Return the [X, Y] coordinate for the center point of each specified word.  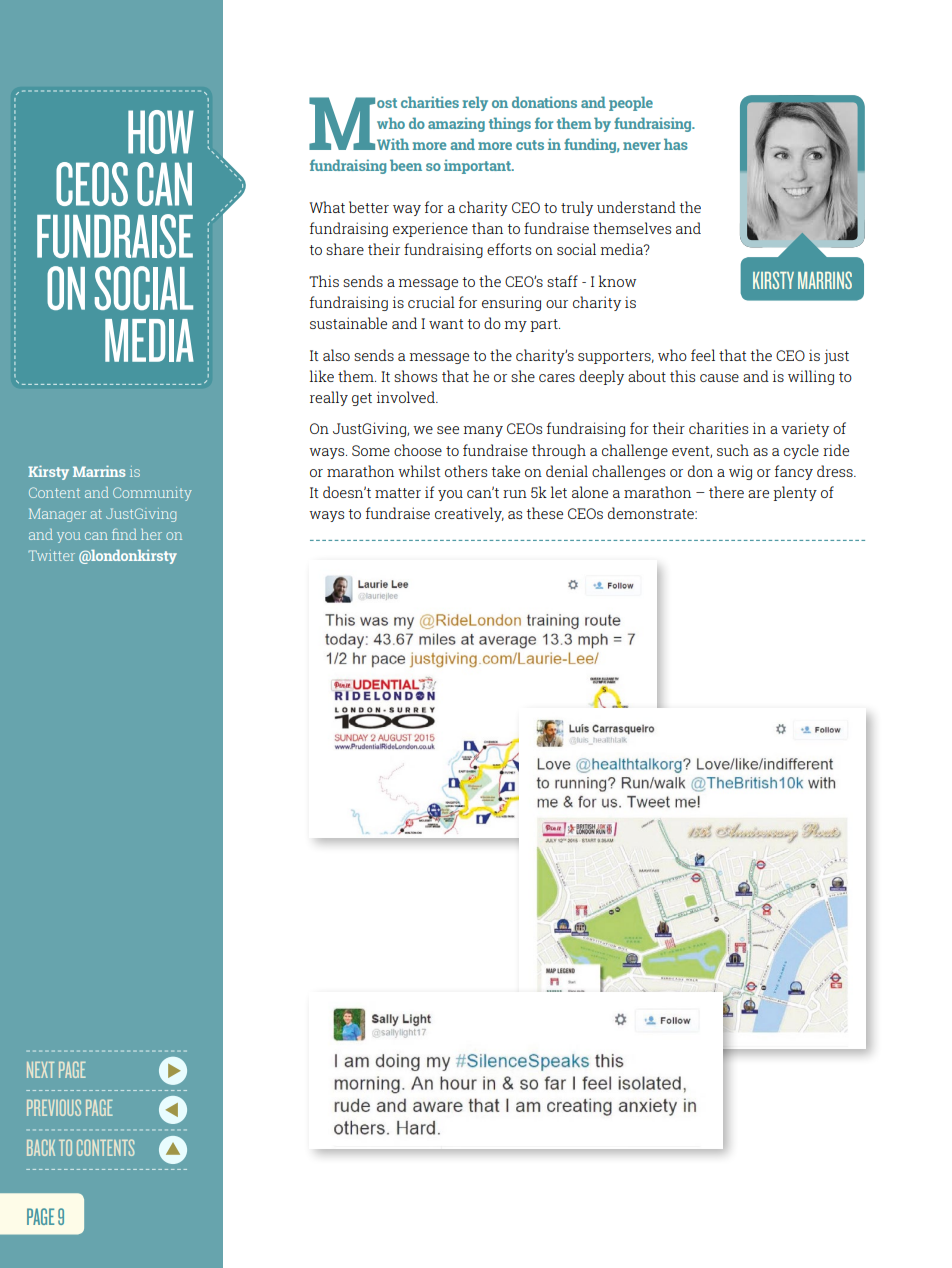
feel [703, 355]
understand [636, 207]
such [733, 450]
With [393, 144]
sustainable [348, 323]
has [676, 144]
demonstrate [652, 513]
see [448, 430]
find [124, 534]
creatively [469, 514]
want [446, 324]
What [327, 207]
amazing [456, 124]
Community [152, 494]
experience [430, 229]
